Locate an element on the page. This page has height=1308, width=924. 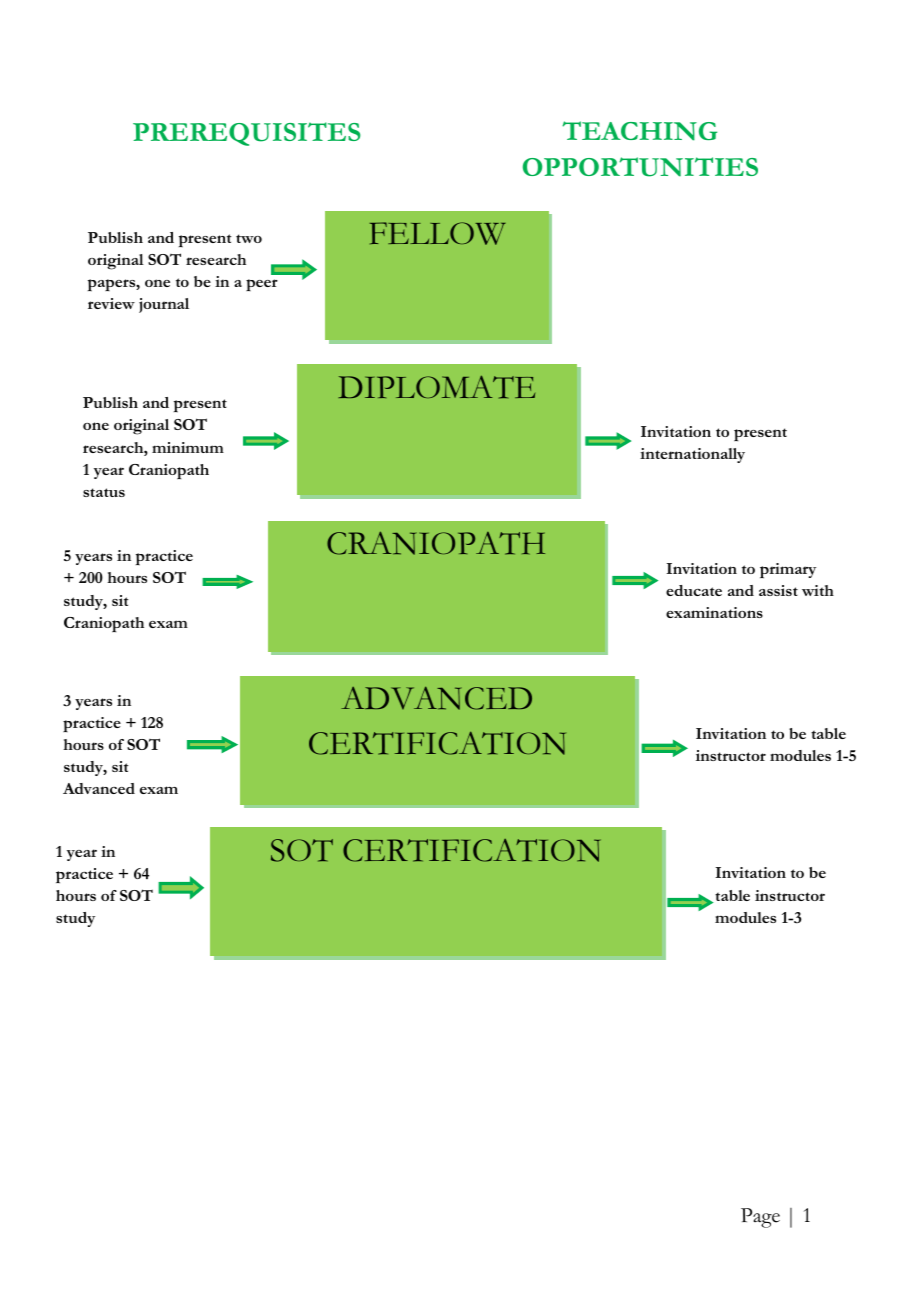
status is located at coordinates (104, 492).
